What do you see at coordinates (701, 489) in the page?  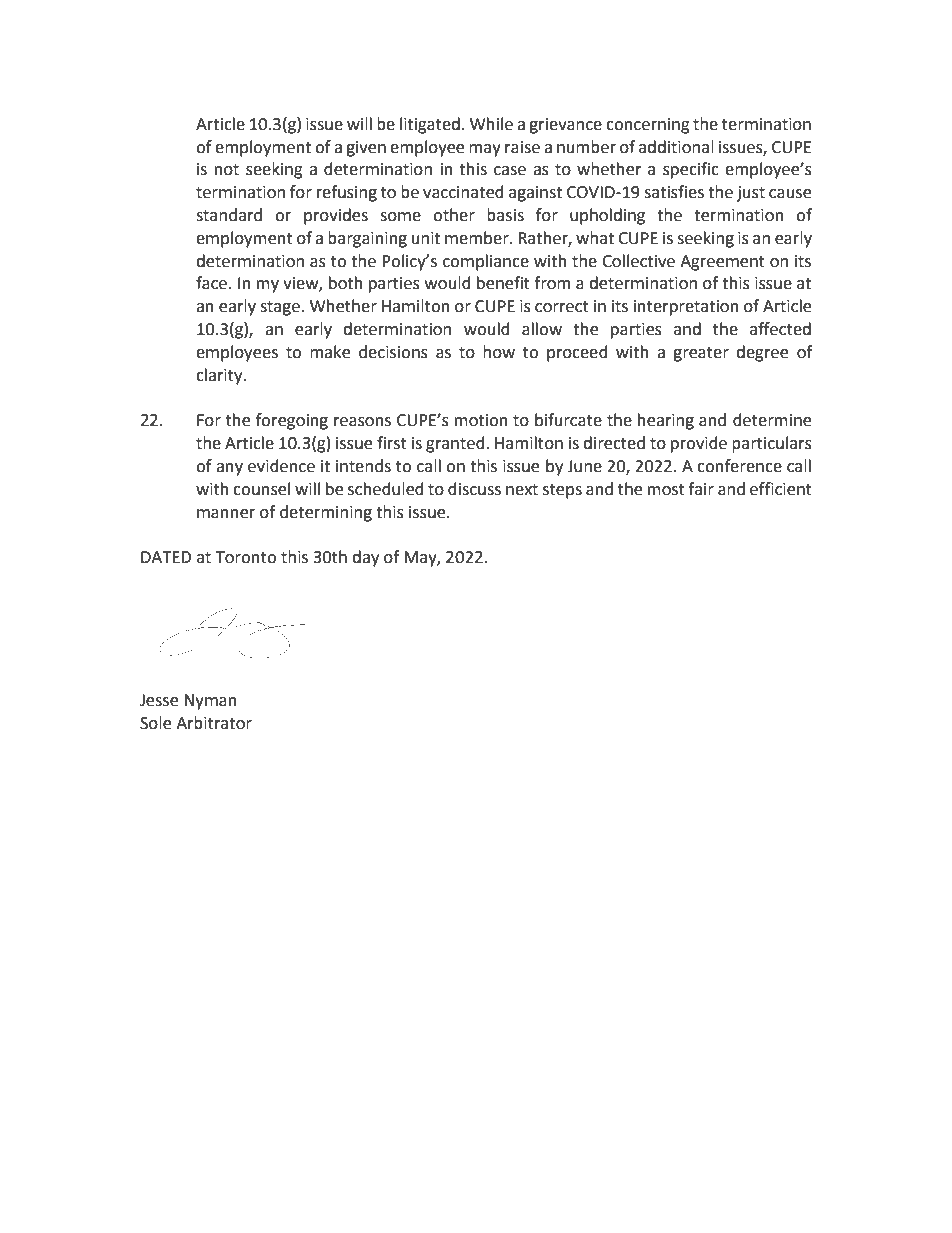 I see `fair` at bounding box center [701, 489].
